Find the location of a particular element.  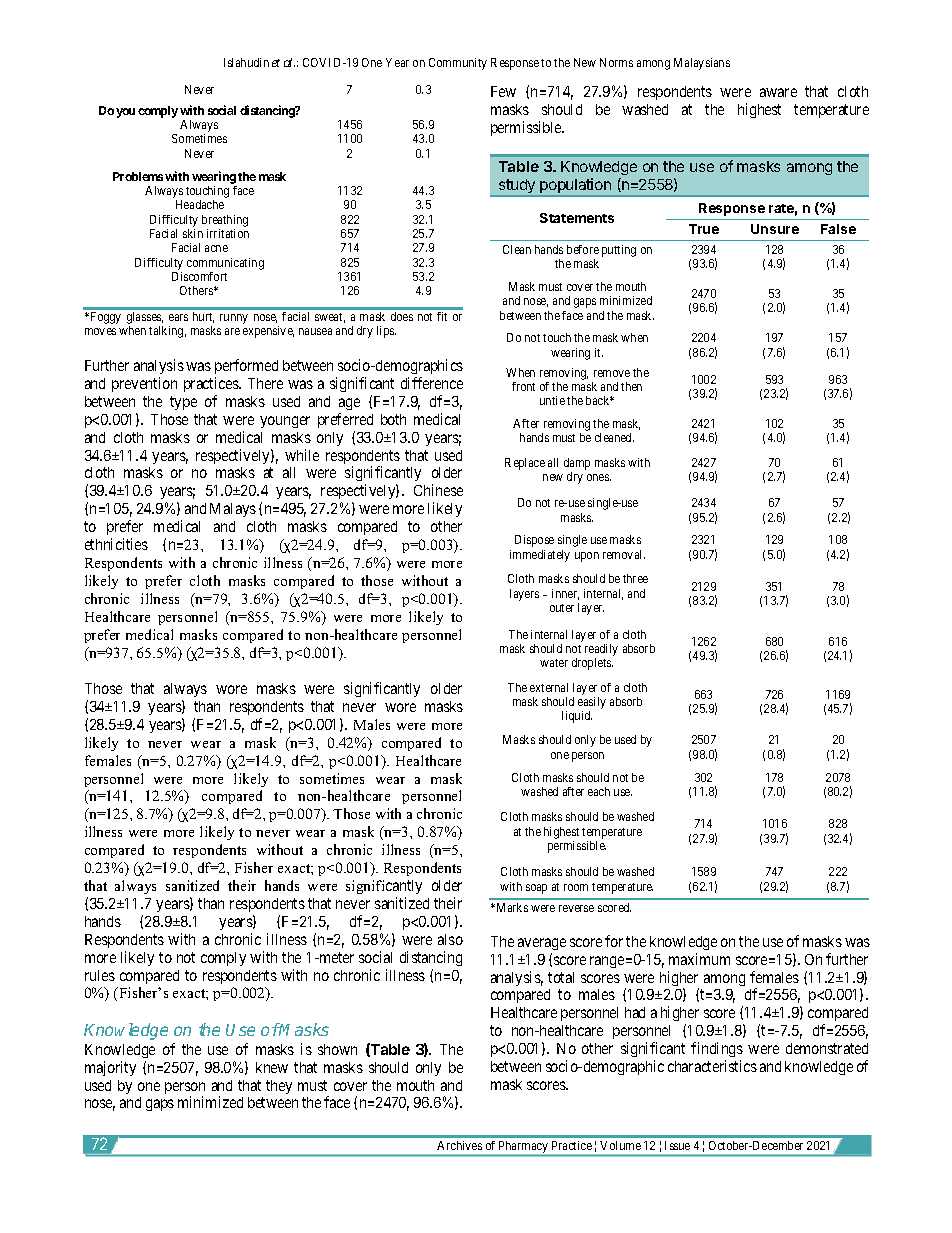

easily is located at coordinates (592, 703).
